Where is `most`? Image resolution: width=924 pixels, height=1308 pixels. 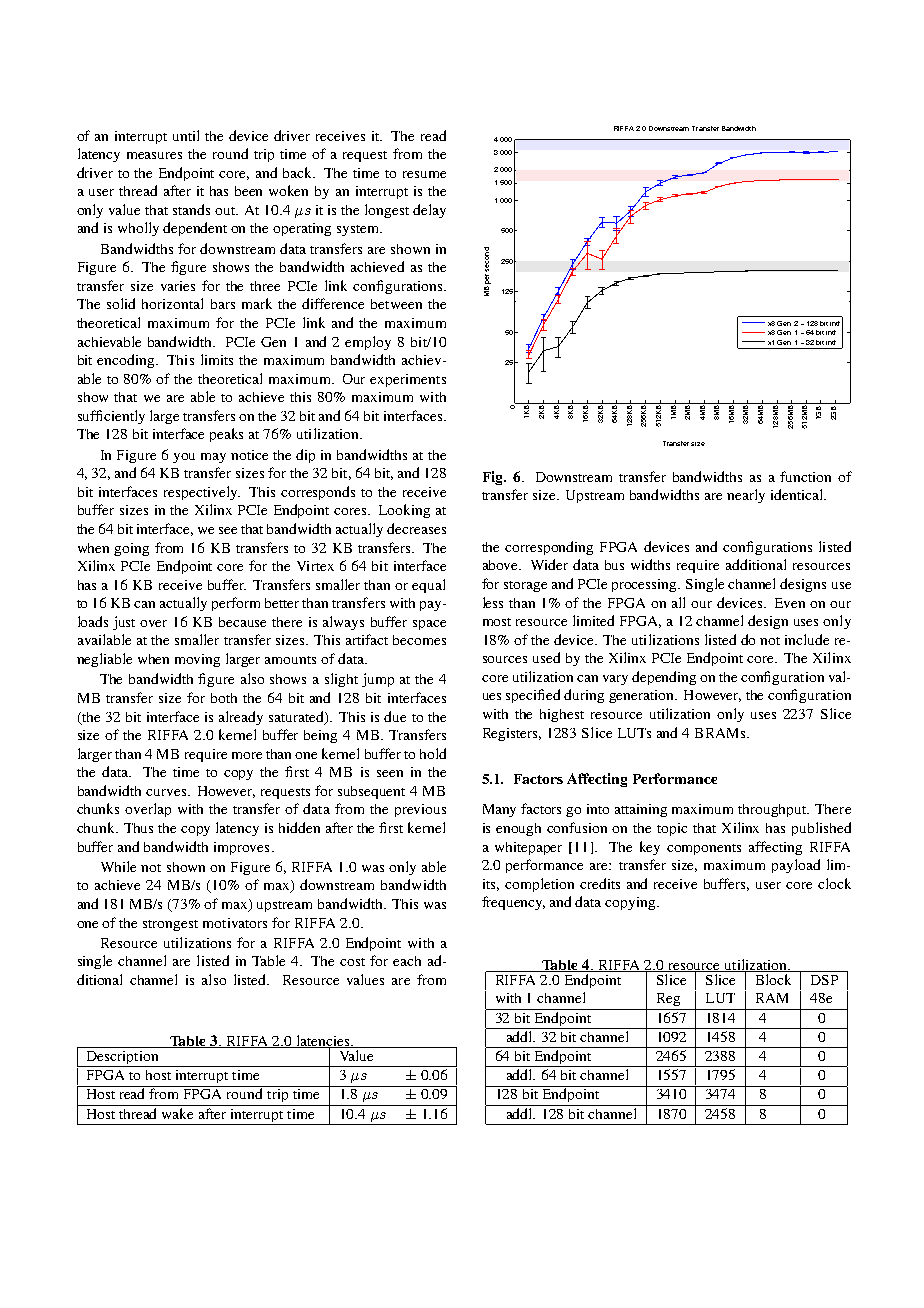
most is located at coordinates (497, 622).
